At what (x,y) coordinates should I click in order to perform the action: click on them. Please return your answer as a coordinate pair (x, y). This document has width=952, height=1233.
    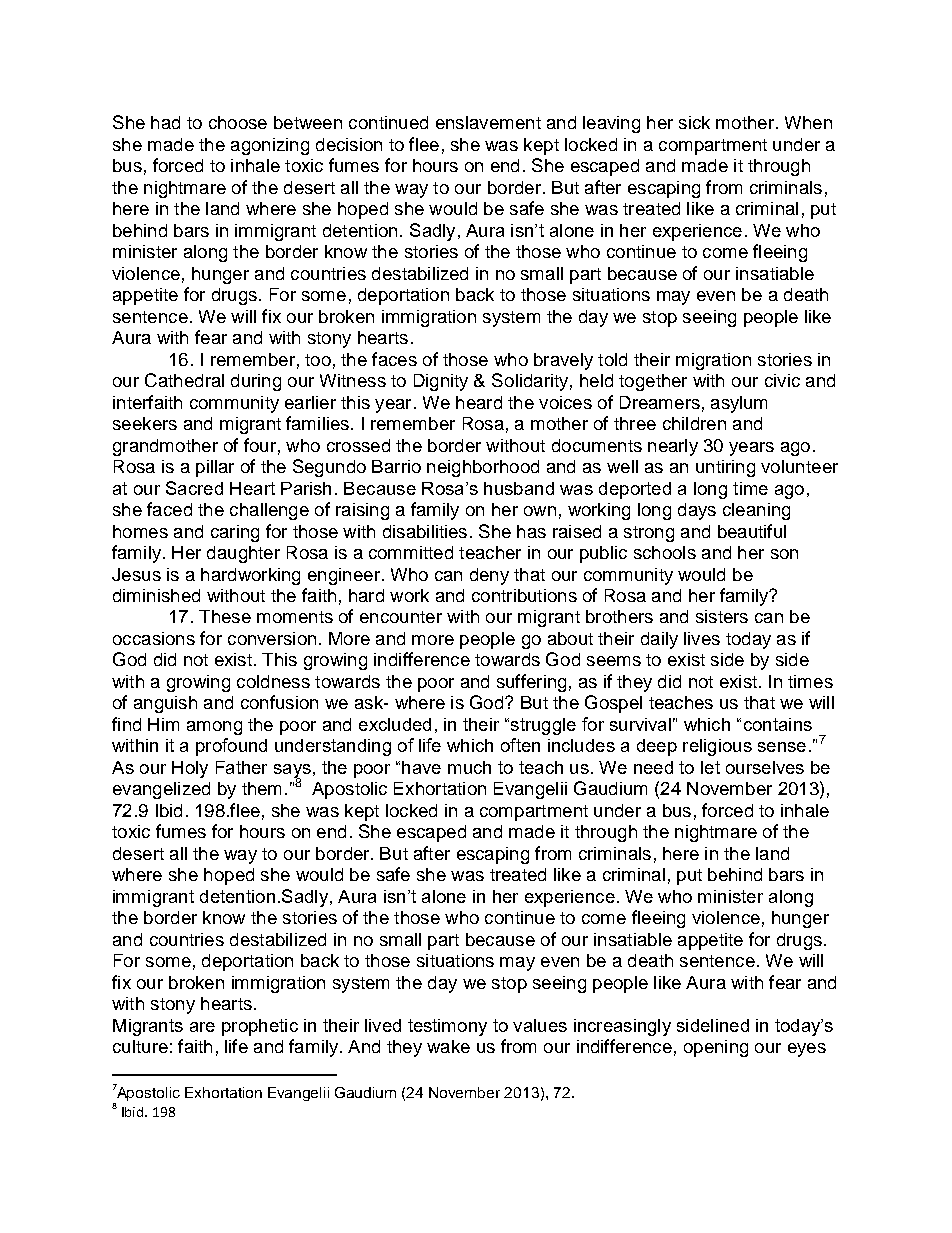
    Looking at the image, I should click on (261, 788).
